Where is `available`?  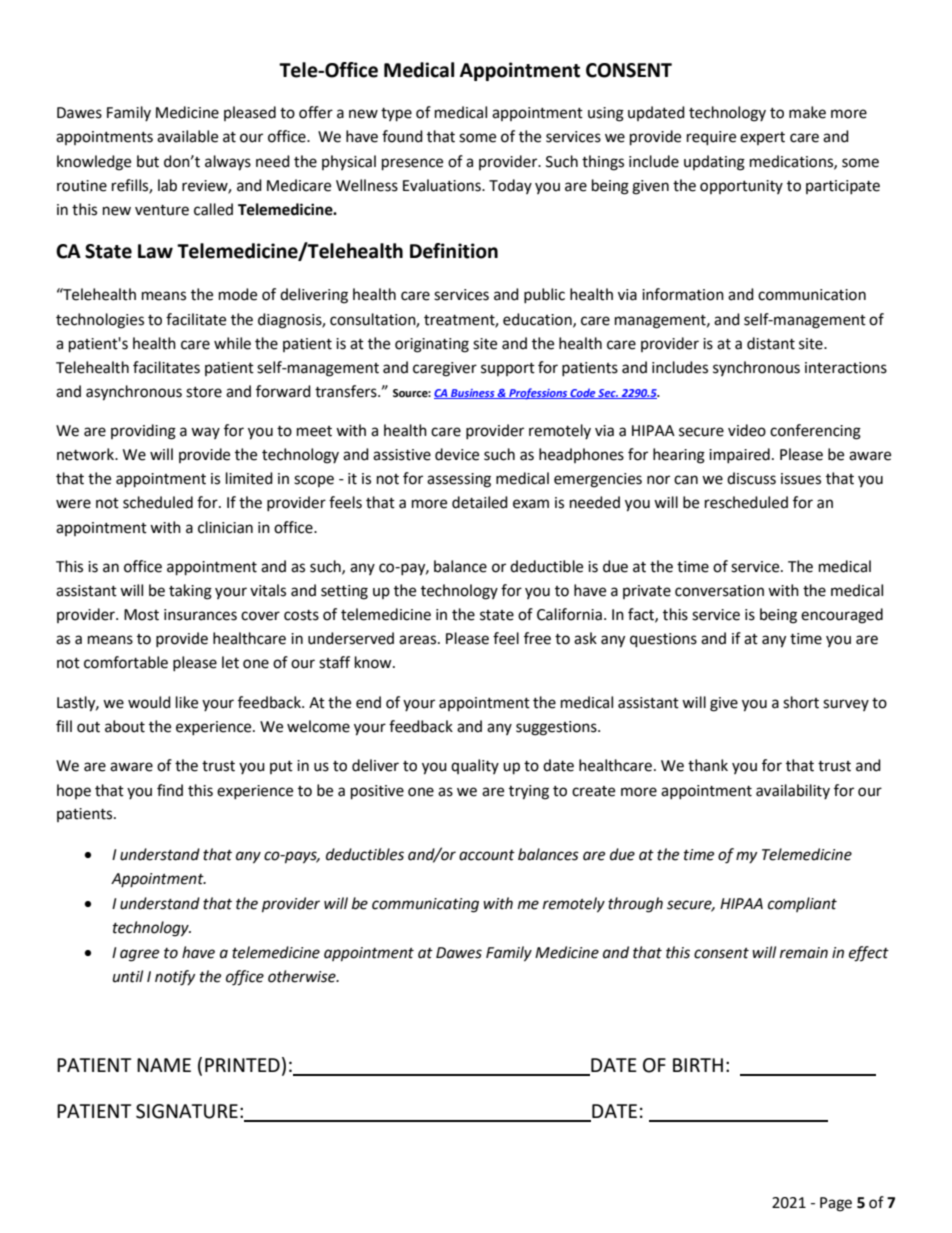 available is located at coordinates (187, 136).
